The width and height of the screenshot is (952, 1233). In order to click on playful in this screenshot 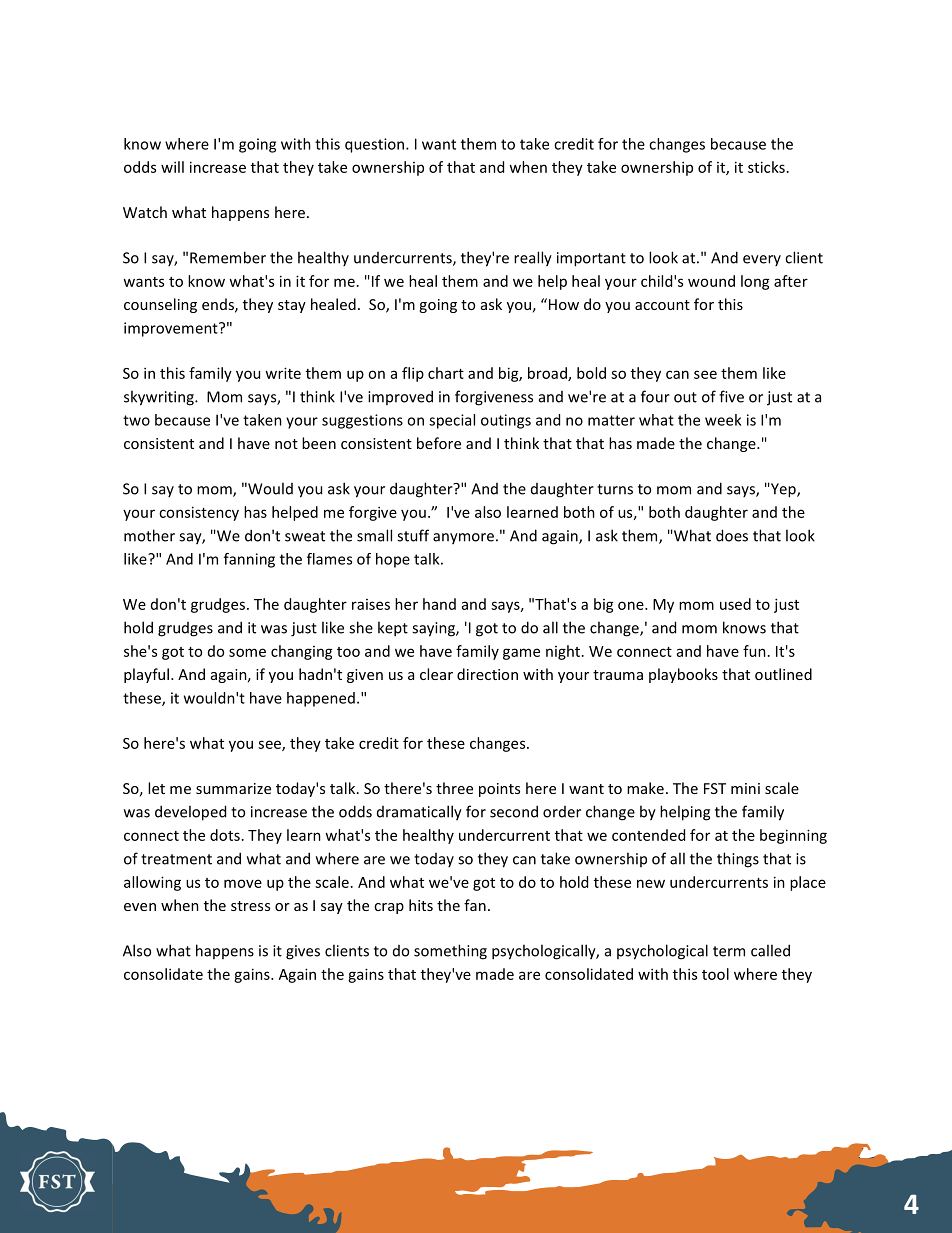, I will do `click(146, 675)`.
